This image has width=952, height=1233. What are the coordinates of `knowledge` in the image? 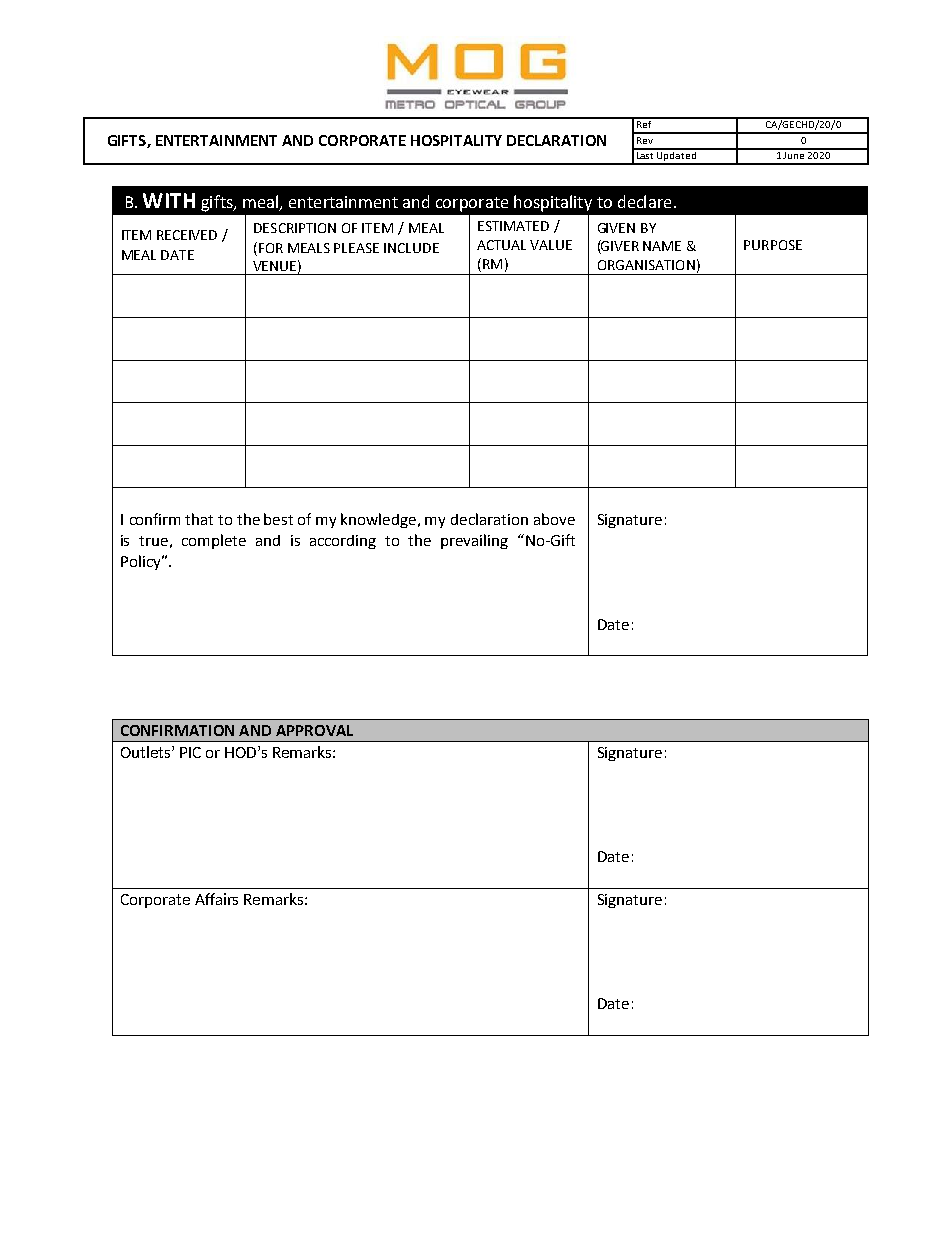 It's located at (380, 520).
